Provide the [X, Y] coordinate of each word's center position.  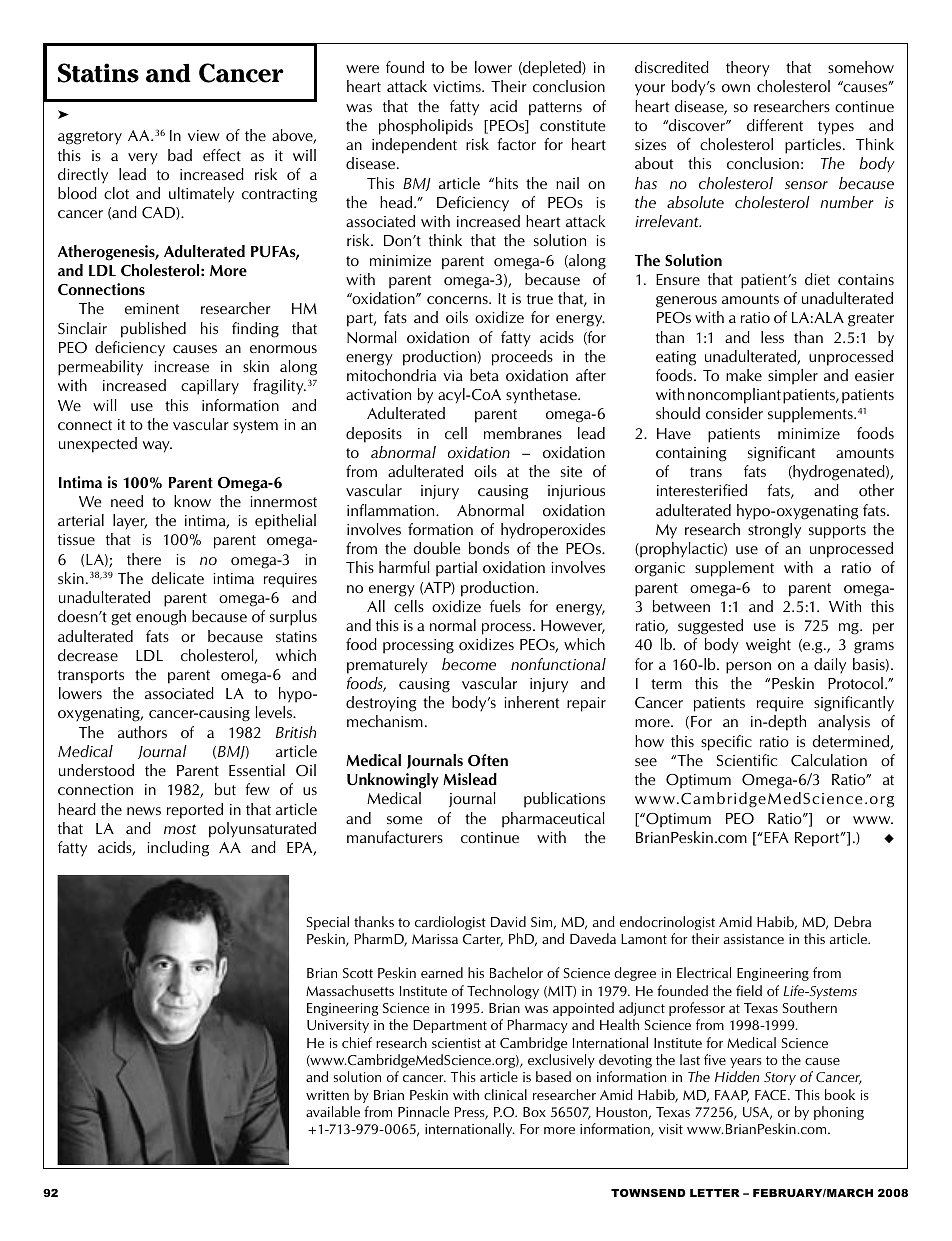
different [775, 125]
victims [458, 86]
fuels [505, 606]
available [333, 1111]
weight [768, 646]
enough [161, 618]
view [204, 135]
